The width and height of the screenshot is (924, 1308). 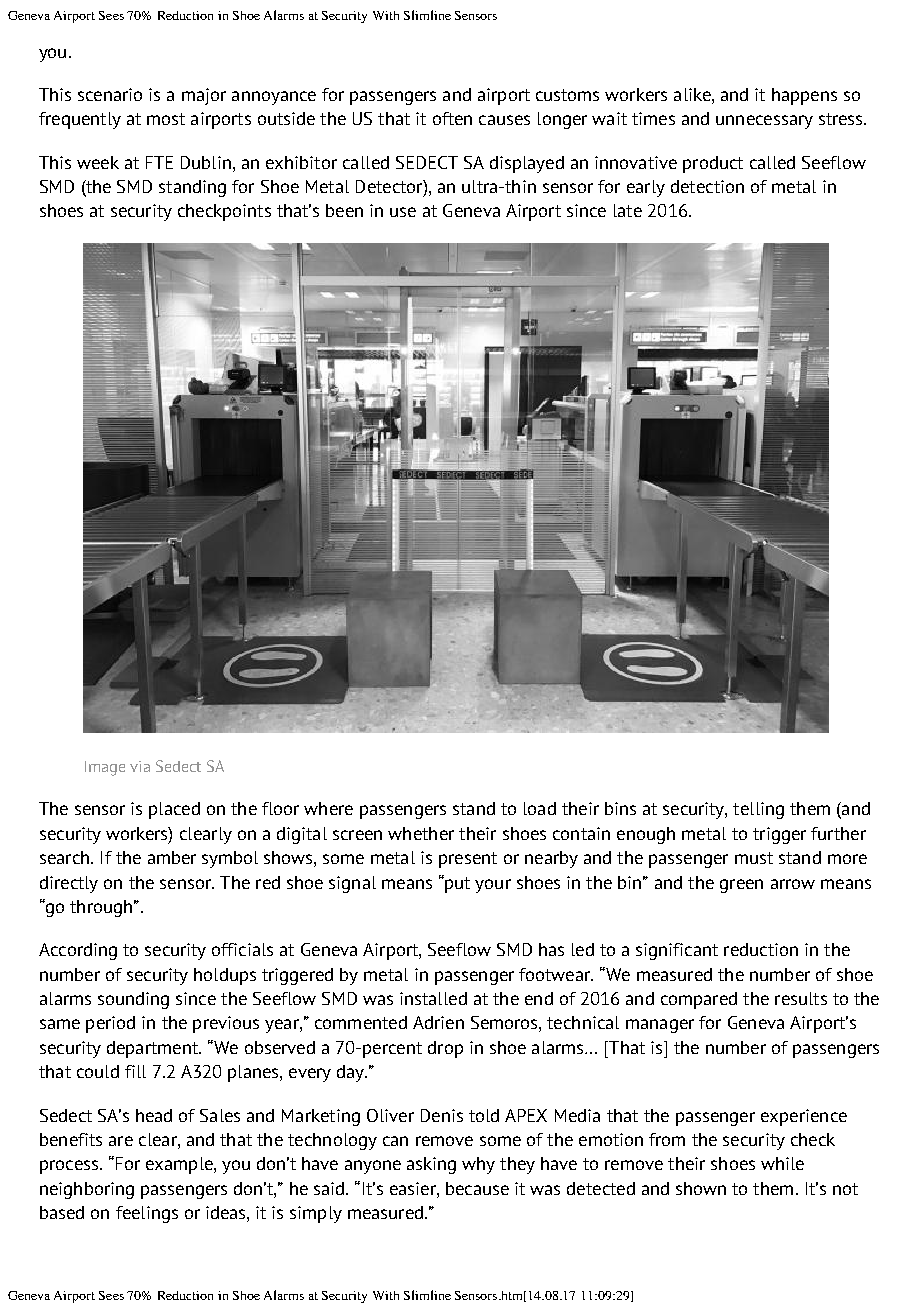 I want to click on telling, so click(x=758, y=810).
